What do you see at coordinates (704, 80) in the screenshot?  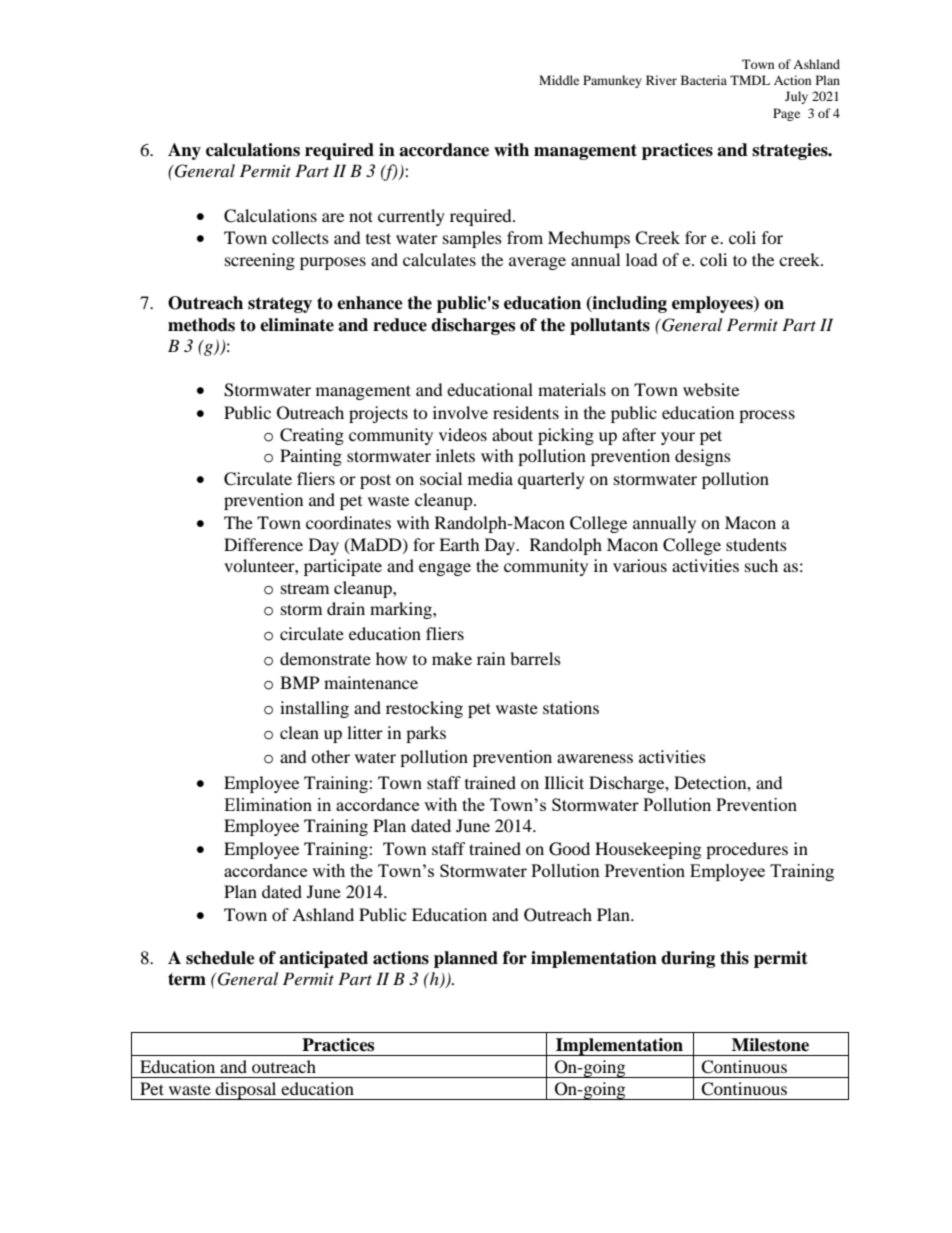 I see `Bacteria` at bounding box center [704, 80].
